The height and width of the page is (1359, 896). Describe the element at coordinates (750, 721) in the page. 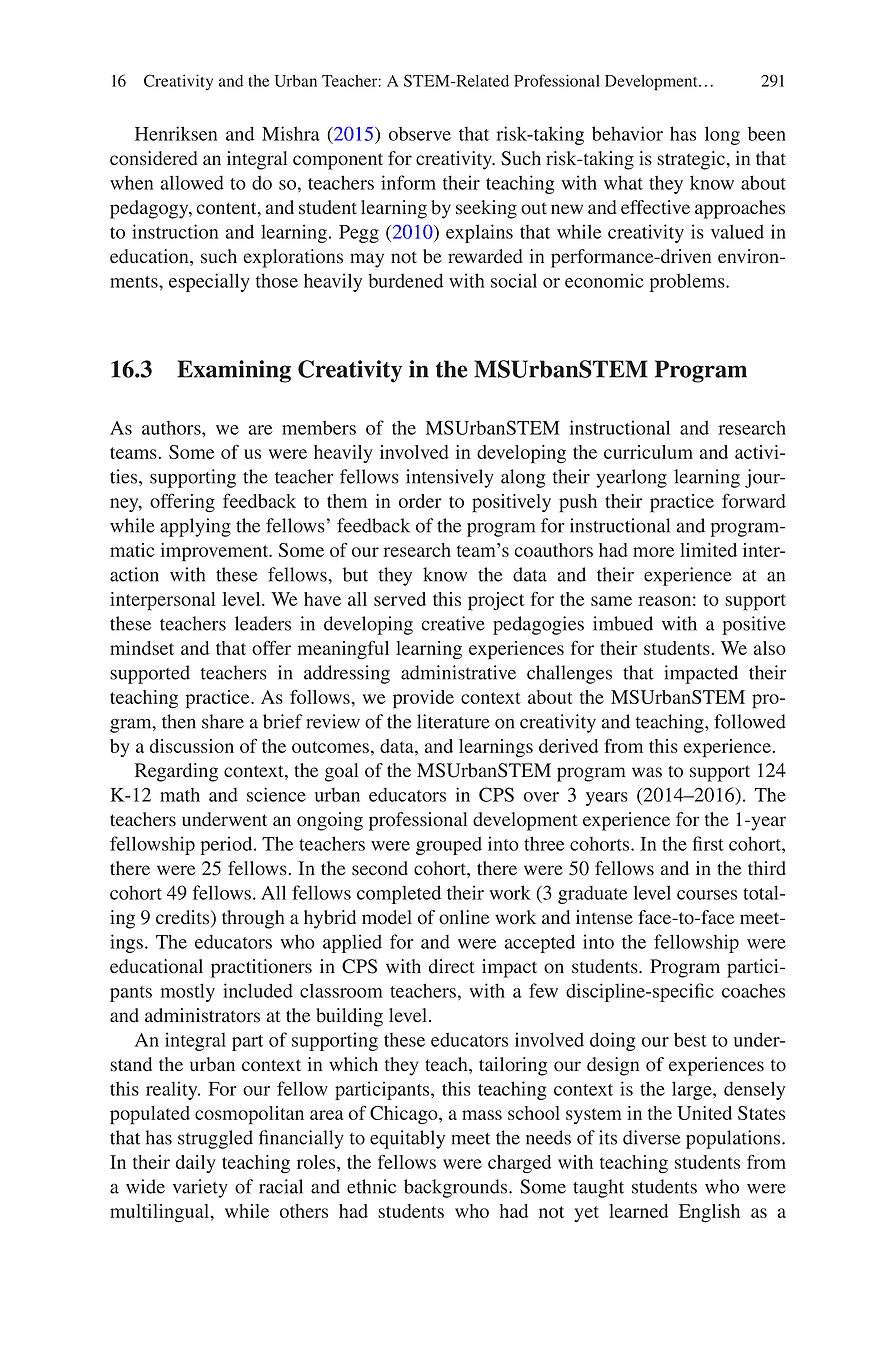

I see `followed` at that location.
